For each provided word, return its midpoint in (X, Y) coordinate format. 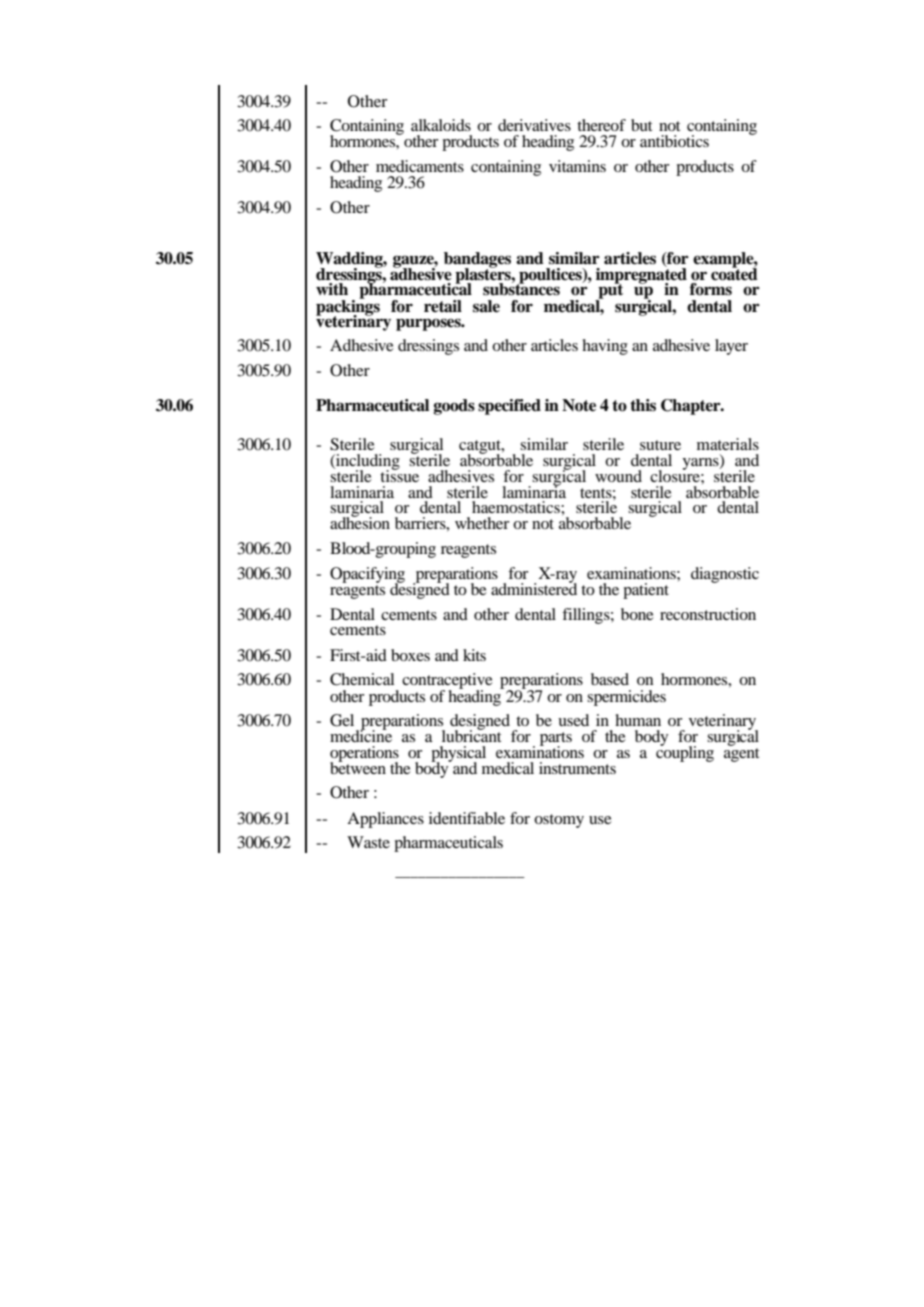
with (332, 289)
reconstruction (708, 614)
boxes (410, 655)
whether (482, 523)
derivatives (534, 125)
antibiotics (674, 141)
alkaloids (441, 125)
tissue (399, 474)
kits (474, 655)
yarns (701, 464)
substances (521, 288)
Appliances (385, 820)
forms (711, 289)
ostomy (559, 821)
